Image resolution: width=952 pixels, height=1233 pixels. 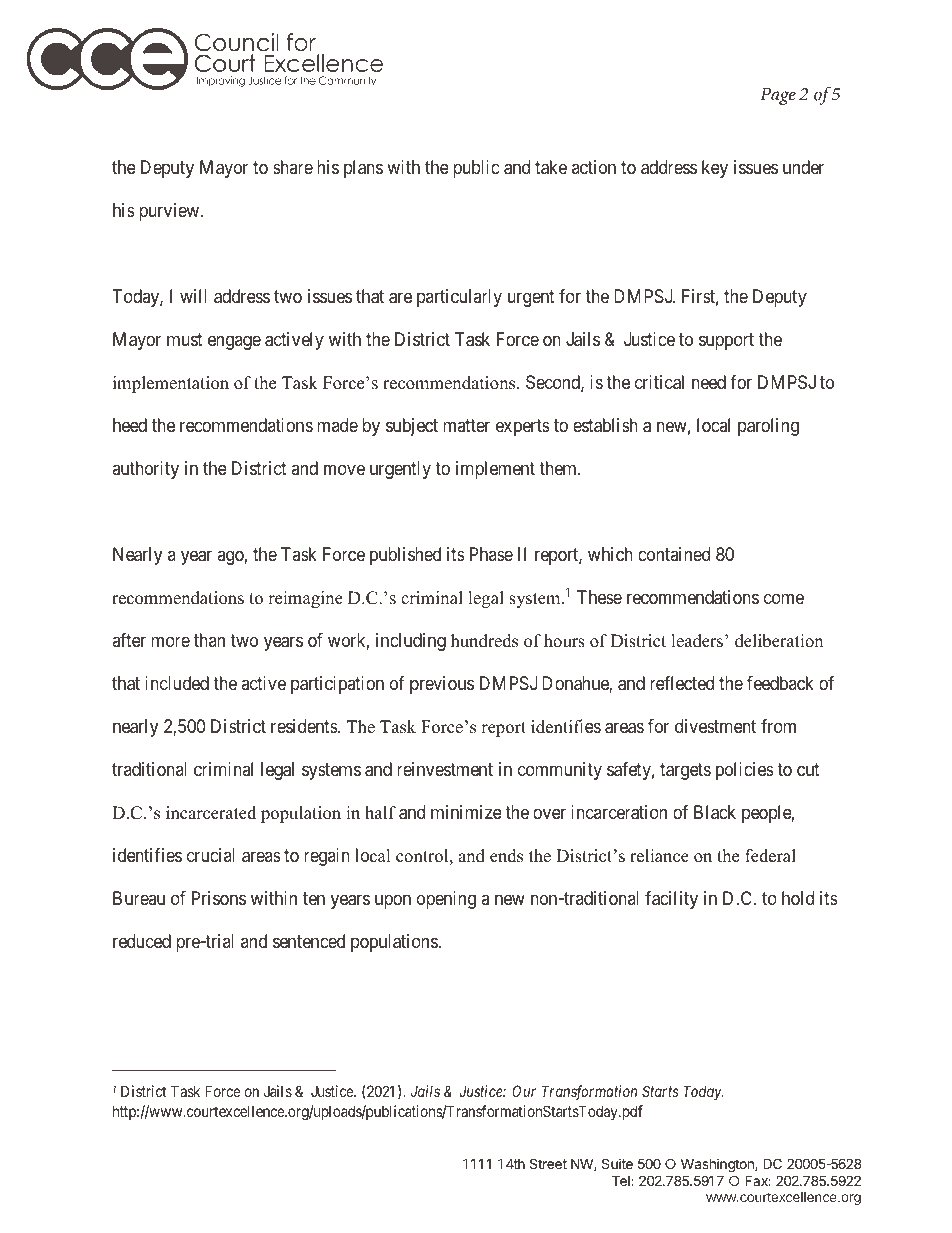 What do you see at coordinates (177, 683) in the screenshot?
I see `included` at bounding box center [177, 683].
